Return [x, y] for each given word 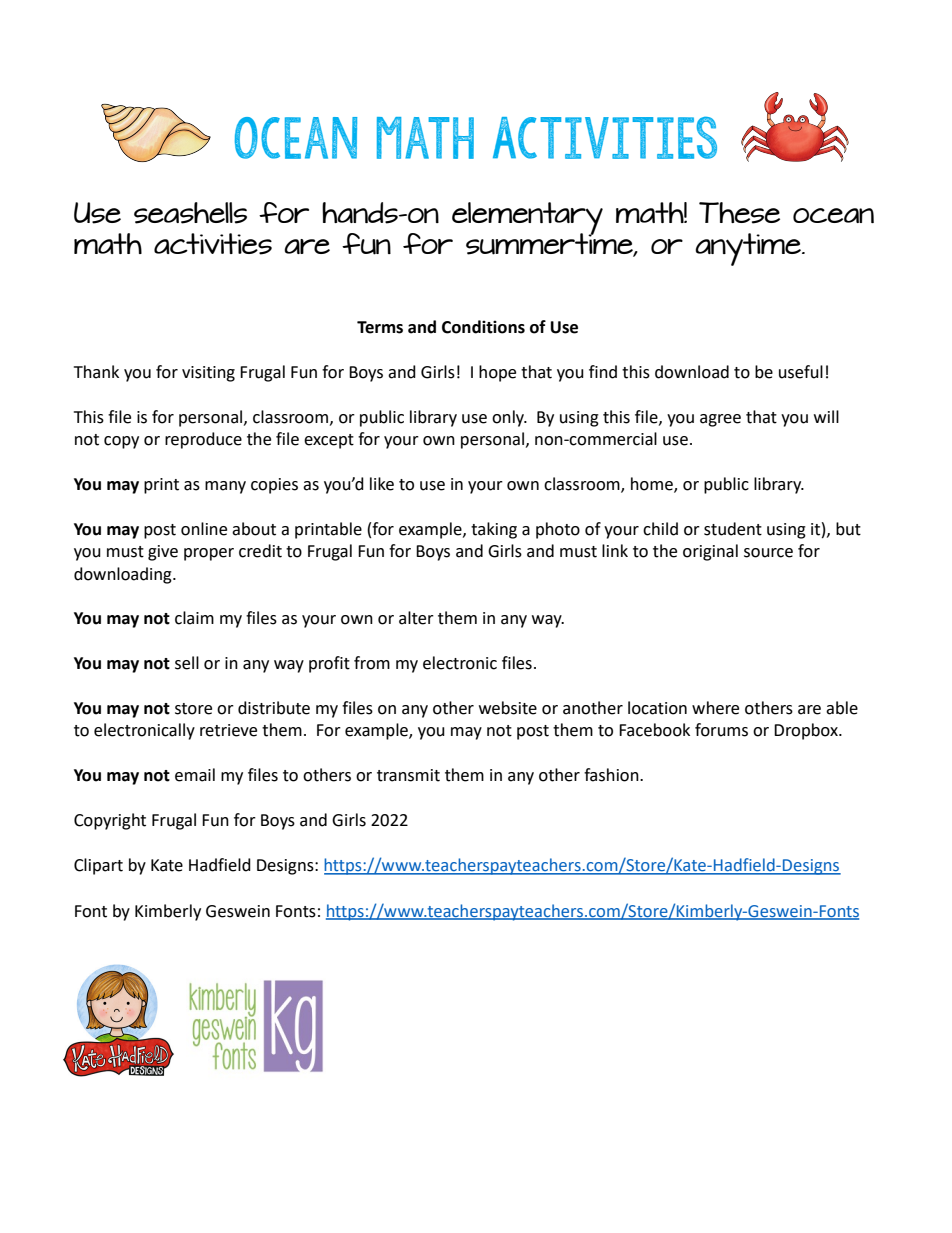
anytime [749, 249]
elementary [527, 219]
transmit [408, 775]
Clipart [98, 866]
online [204, 529]
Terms [380, 327]
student [733, 529]
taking [494, 530]
